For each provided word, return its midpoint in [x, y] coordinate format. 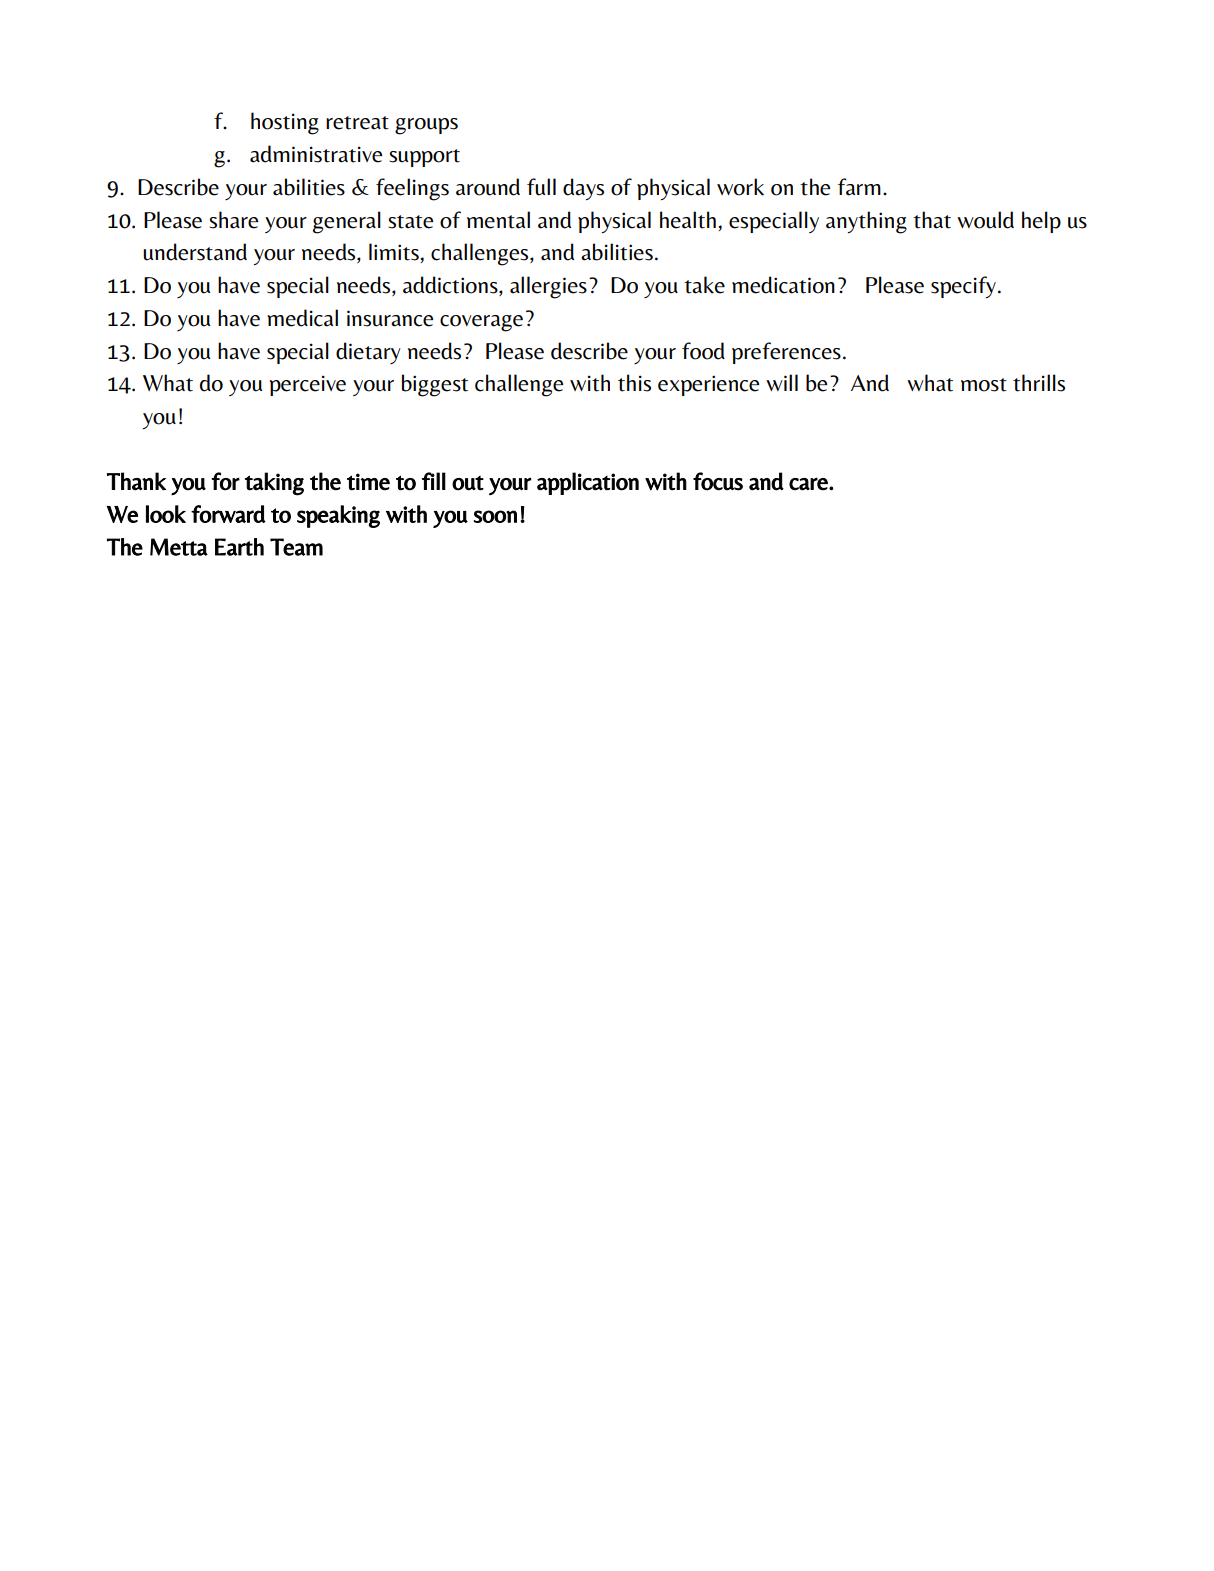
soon [495, 516]
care [809, 484]
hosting [285, 123]
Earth [239, 547]
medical [302, 318]
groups [426, 126]
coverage [481, 323]
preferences [786, 353]
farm [859, 187]
